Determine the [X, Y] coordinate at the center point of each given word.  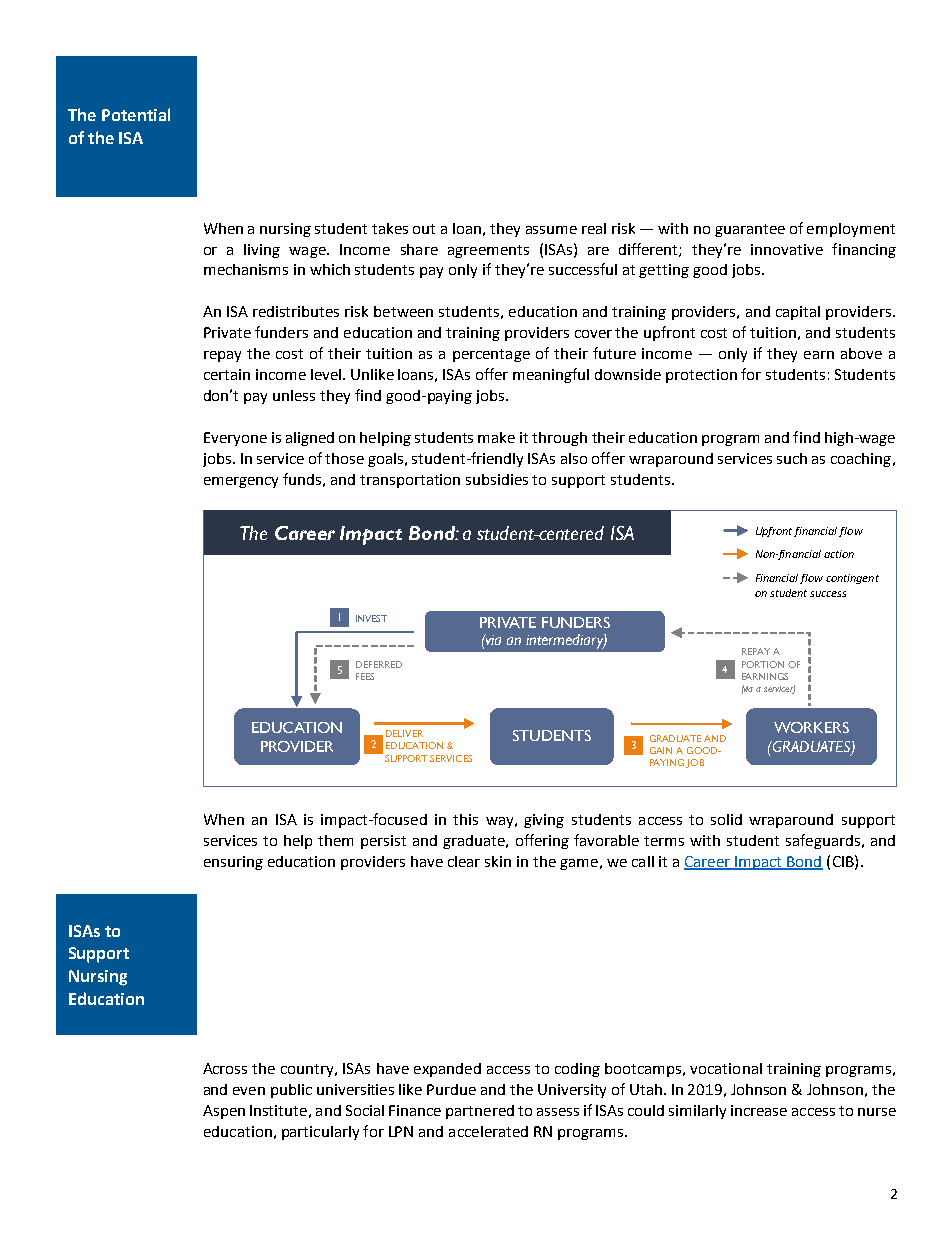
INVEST [371, 618]
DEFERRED [379, 664]
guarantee [750, 230]
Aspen [224, 1112]
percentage [491, 355]
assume [551, 230]
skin [498, 861]
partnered [480, 1112]
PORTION [763, 664]
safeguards [823, 841]
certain [227, 374]
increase [759, 1110]
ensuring [233, 863]
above [861, 353]
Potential [136, 114]
